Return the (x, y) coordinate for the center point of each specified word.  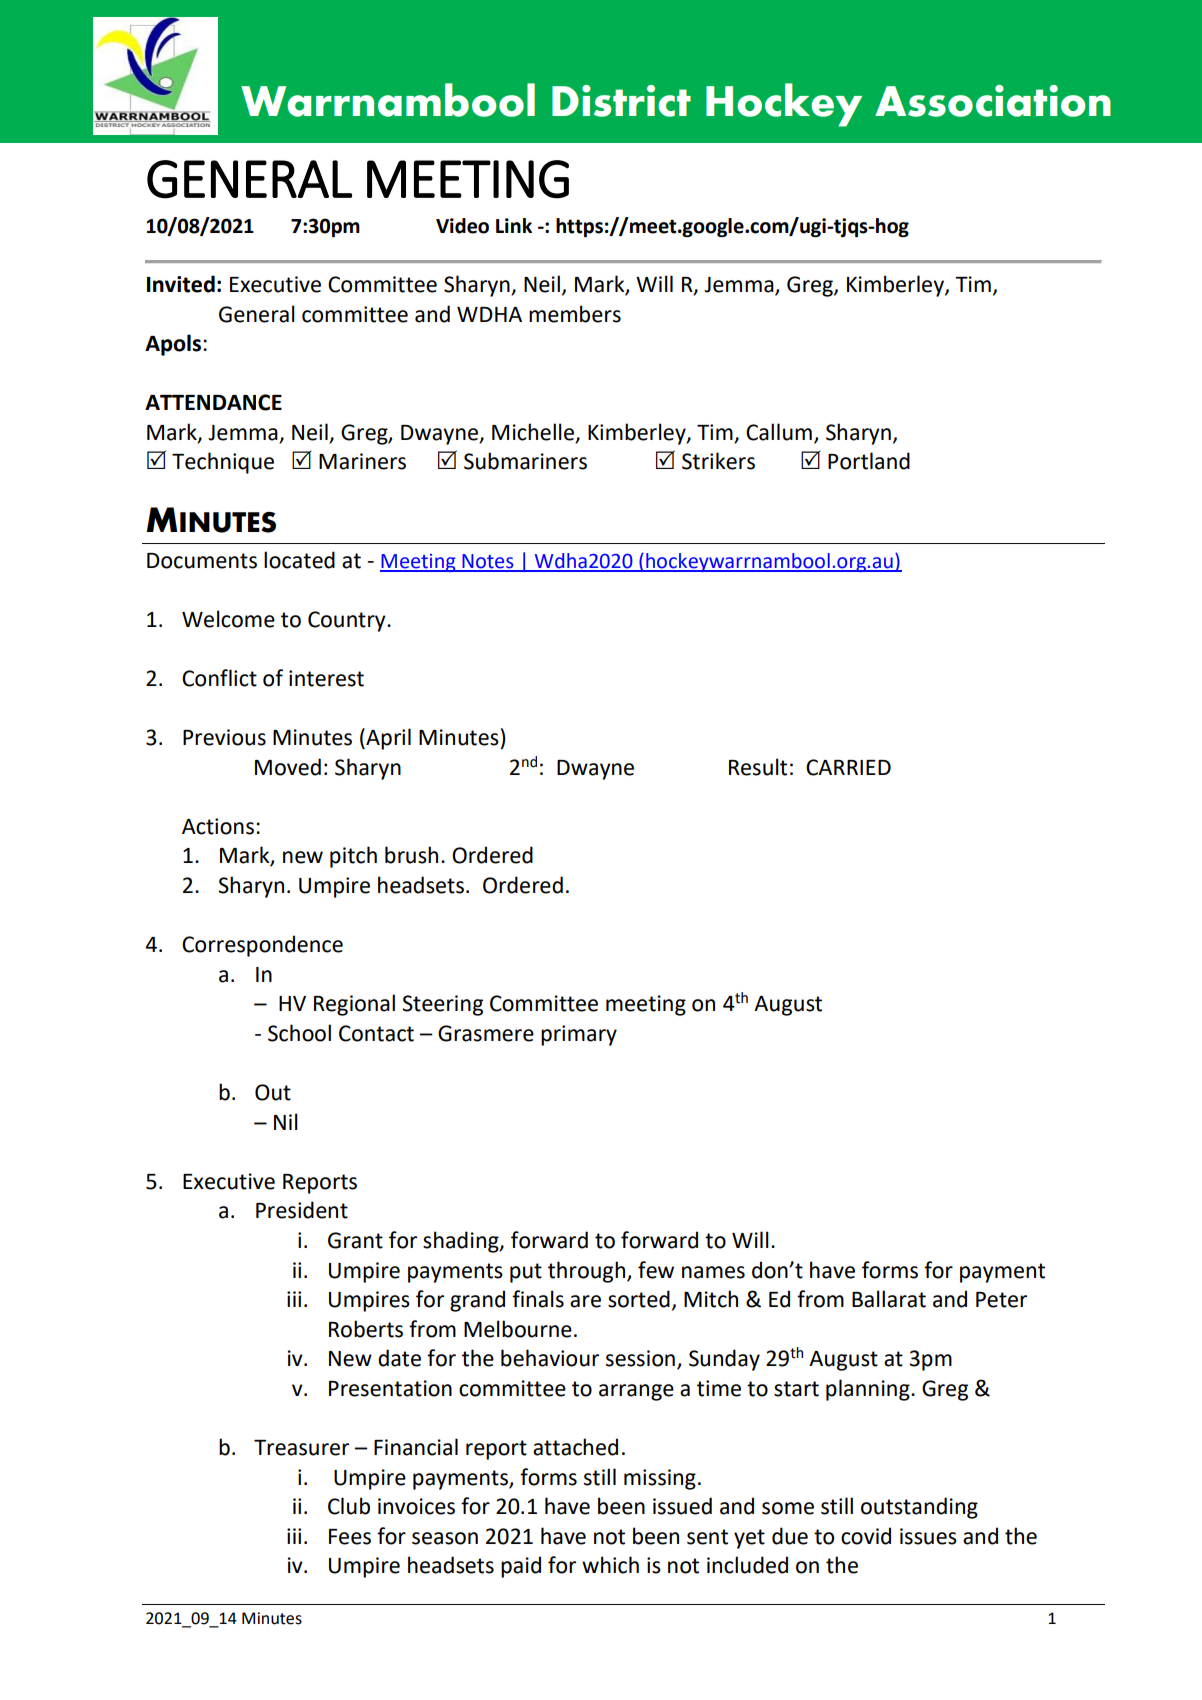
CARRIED (848, 767)
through (588, 1272)
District (621, 101)
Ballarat (889, 1299)
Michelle (533, 432)
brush (411, 855)
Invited (181, 284)
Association (993, 101)
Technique (223, 463)
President (302, 1210)
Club (349, 1506)
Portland (869, 461)
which (610, 1565)
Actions (218, 826)
